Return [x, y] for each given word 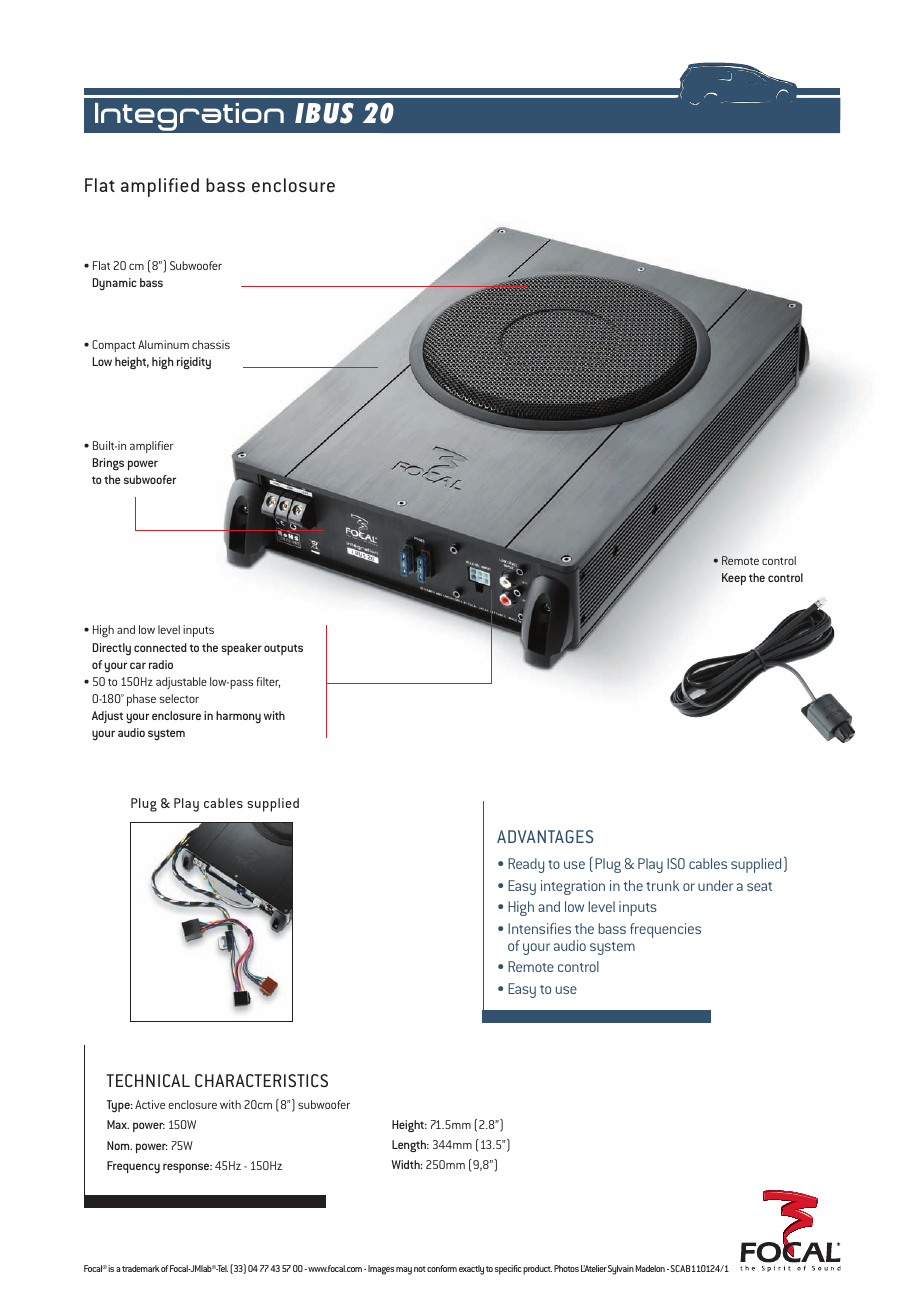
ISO [676, 863]
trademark [141, 1268]
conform [442, 1268]
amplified [160, 187]
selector [179, 698]
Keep [734, 579]
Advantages [545, 836]
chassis [211, 344]
